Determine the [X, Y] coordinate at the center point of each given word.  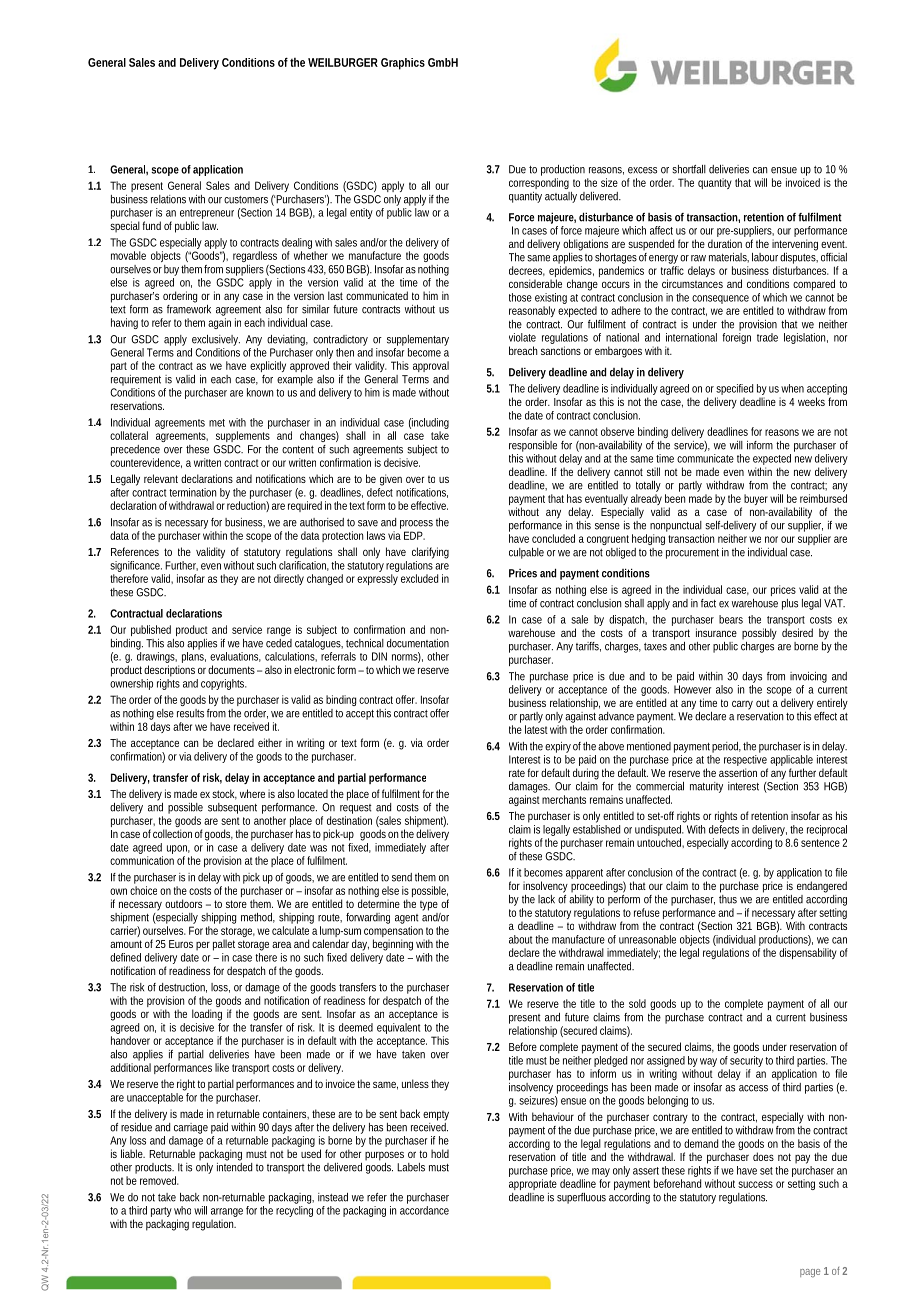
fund [151, 225]
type [429, 906]
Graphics [403, 64]
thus [728, 899]
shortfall [689, 169]
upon [178, 849]
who [182, 1210]
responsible [533, 446]
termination [192, 492]
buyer [756, 499]
